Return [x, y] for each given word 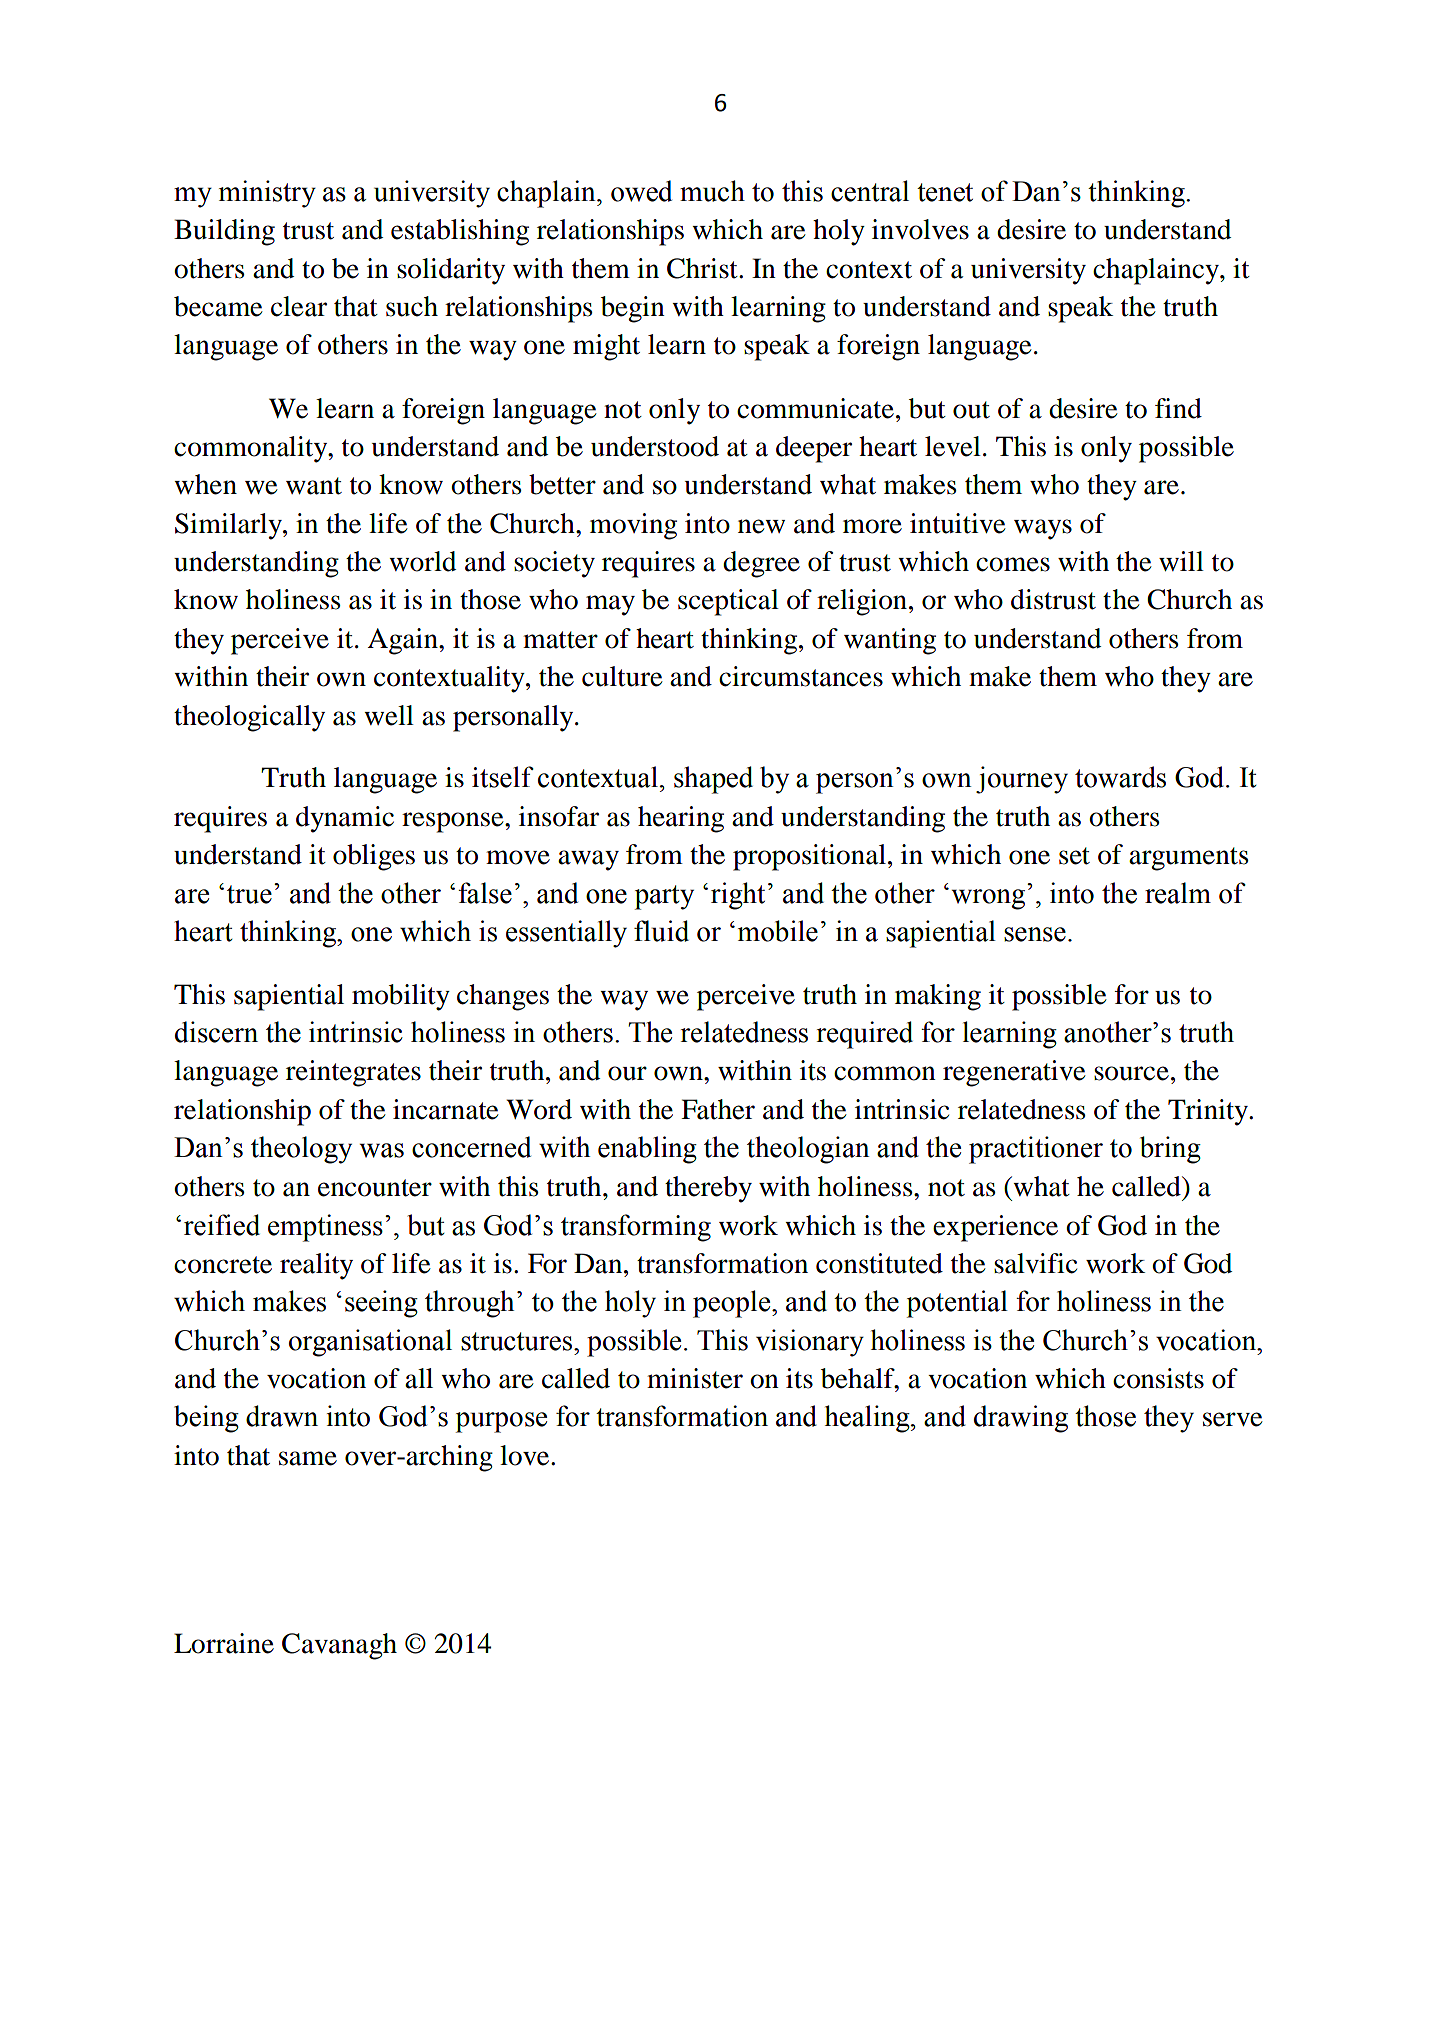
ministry [267, 194]
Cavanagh [339, 1646]
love [526, 1455]
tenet [945, 192]
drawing [1021, 1419]
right [738, 896]
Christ [703, 268]
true [249, 894]
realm [1178, 893]
